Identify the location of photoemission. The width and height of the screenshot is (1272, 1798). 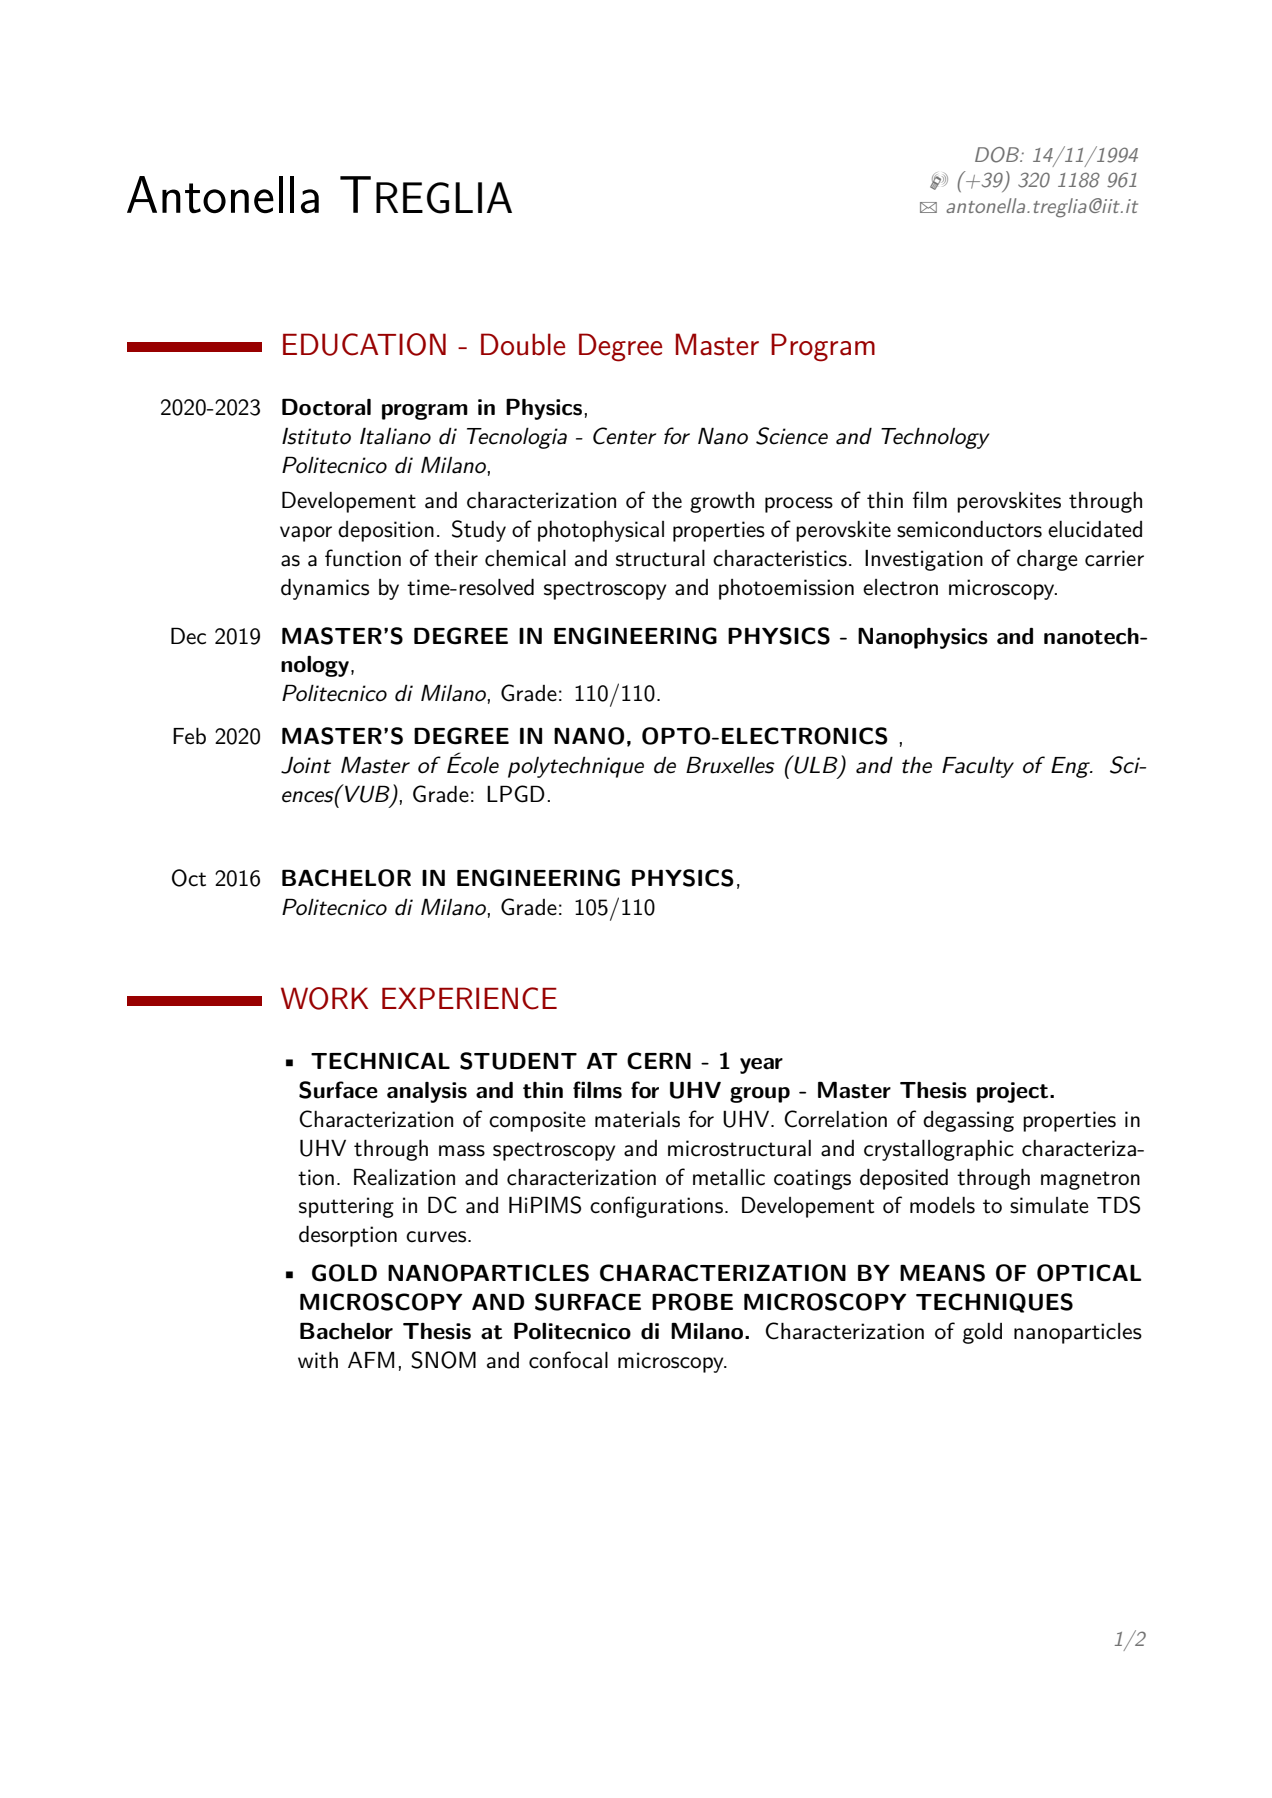
(786, 589).
